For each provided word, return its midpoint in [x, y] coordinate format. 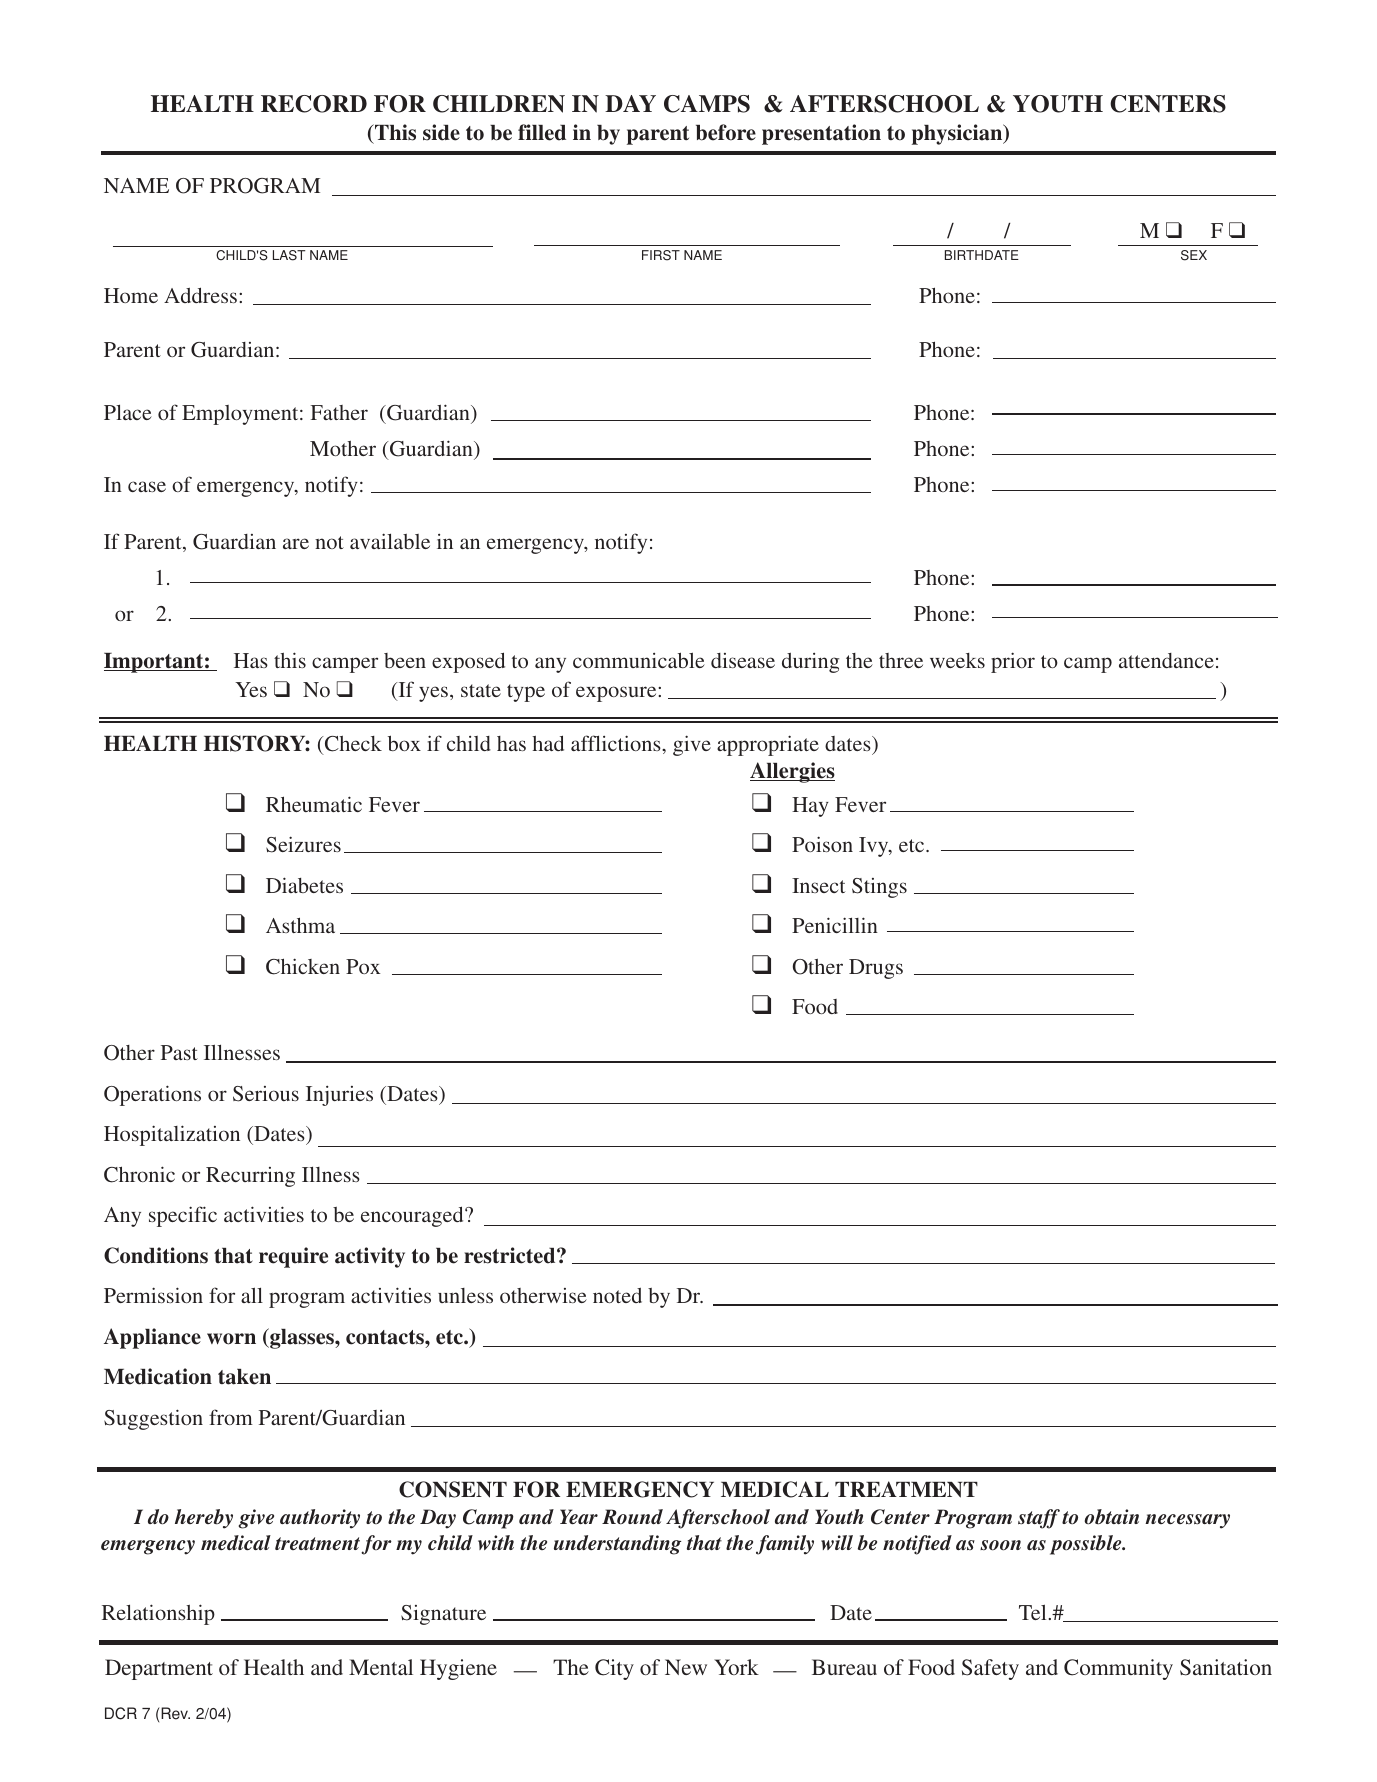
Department [159, 1669]
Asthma [300, 925]
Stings [879, 888]
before [726, 132]
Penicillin [835, 925]
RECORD [314, 104]
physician [958, 134]
